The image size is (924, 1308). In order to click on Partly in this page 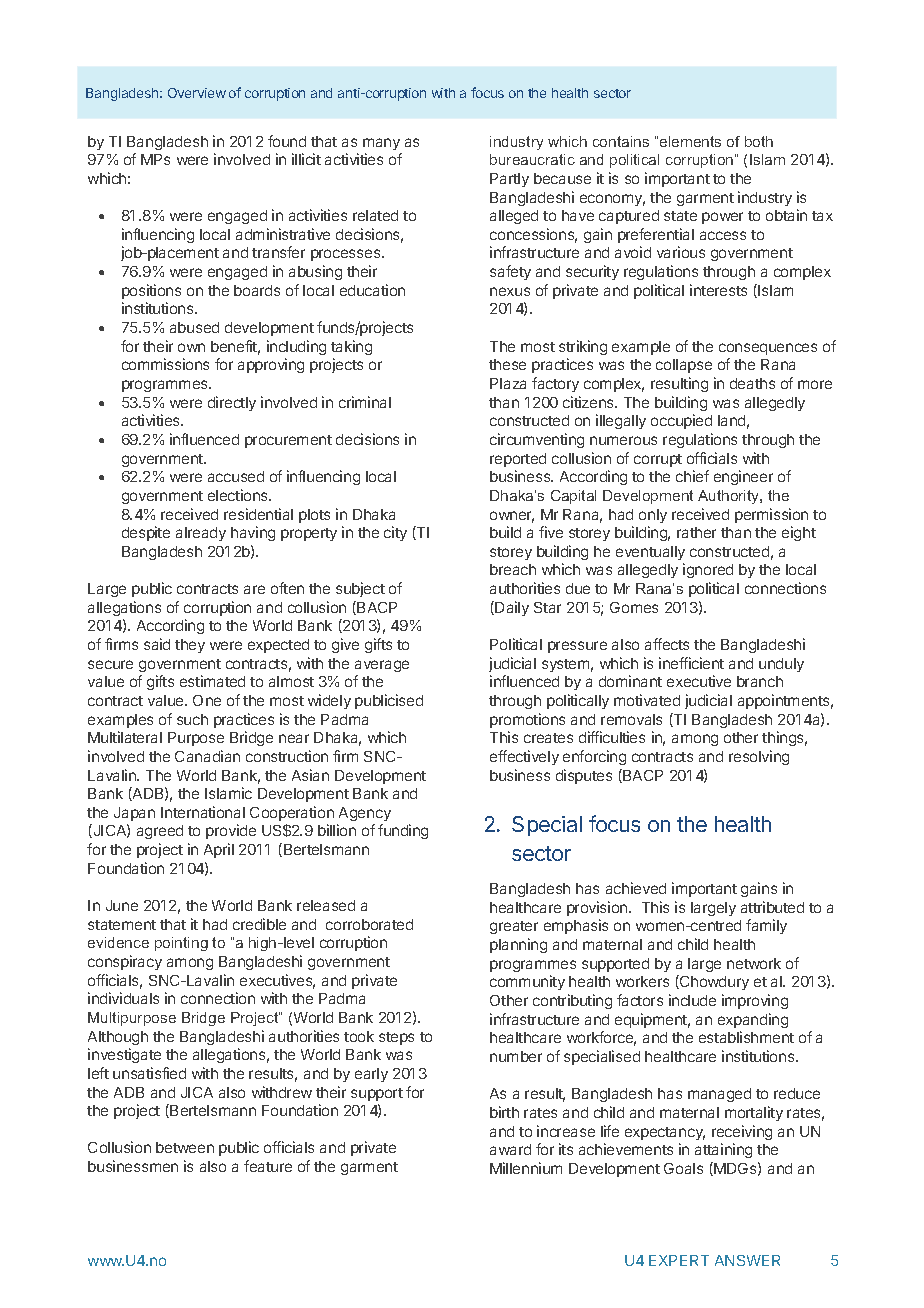, I will do `click(509, 180)`.
